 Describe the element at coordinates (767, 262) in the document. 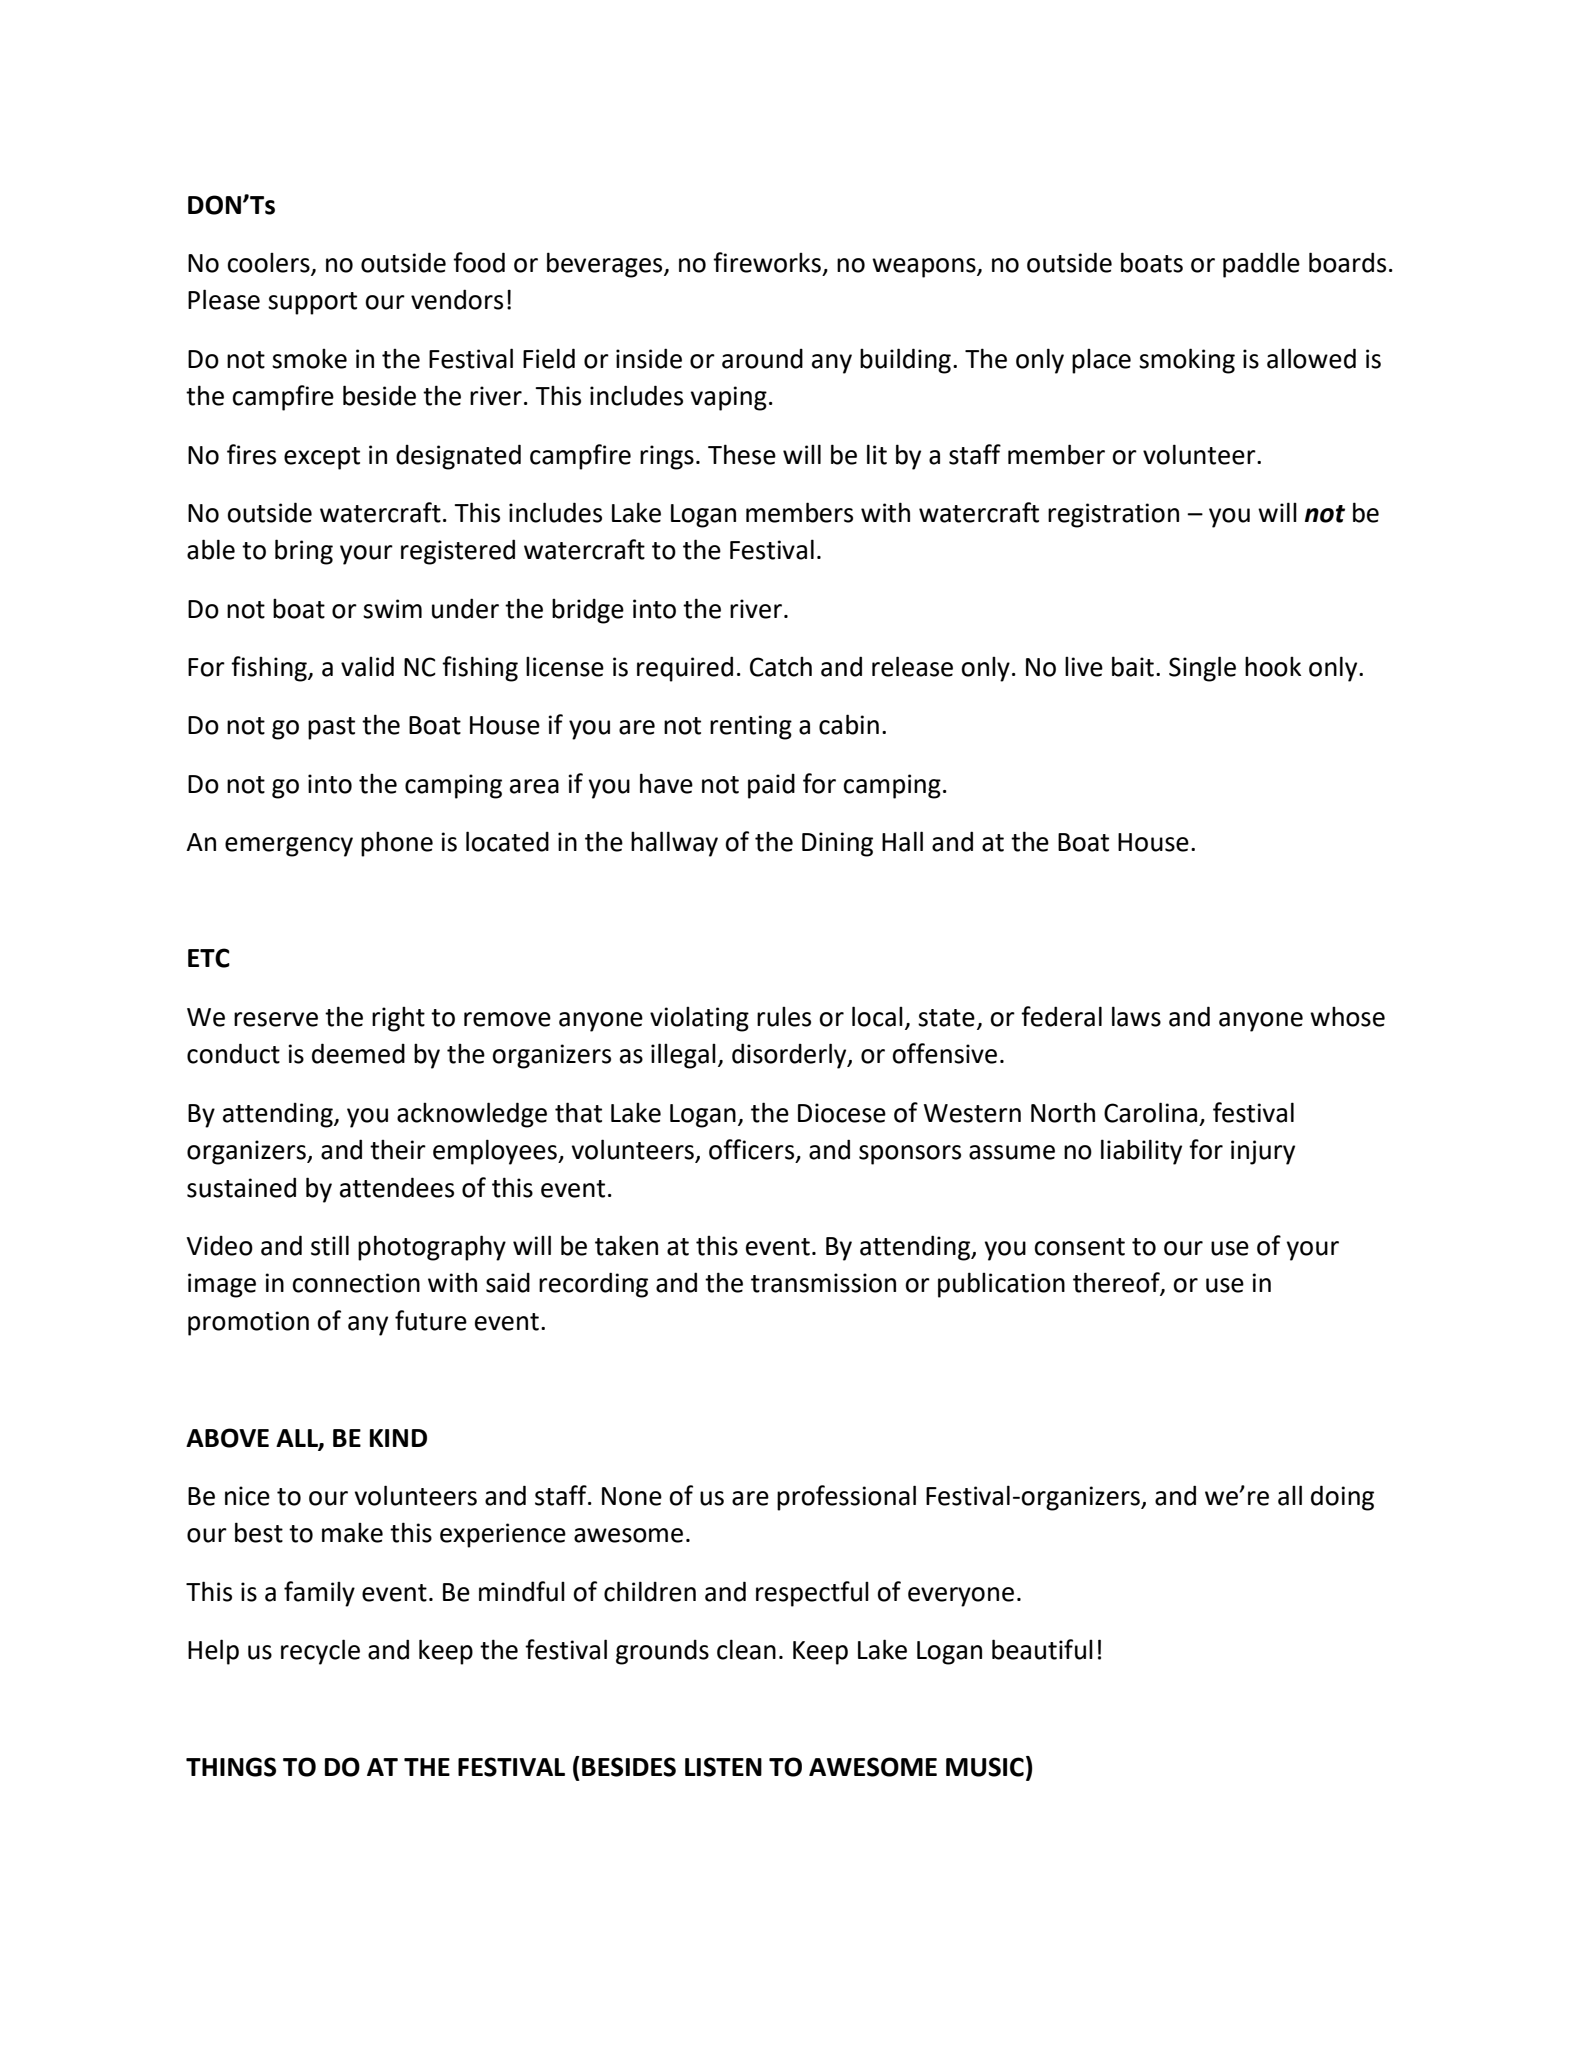

I see `fireworks` at that location.
